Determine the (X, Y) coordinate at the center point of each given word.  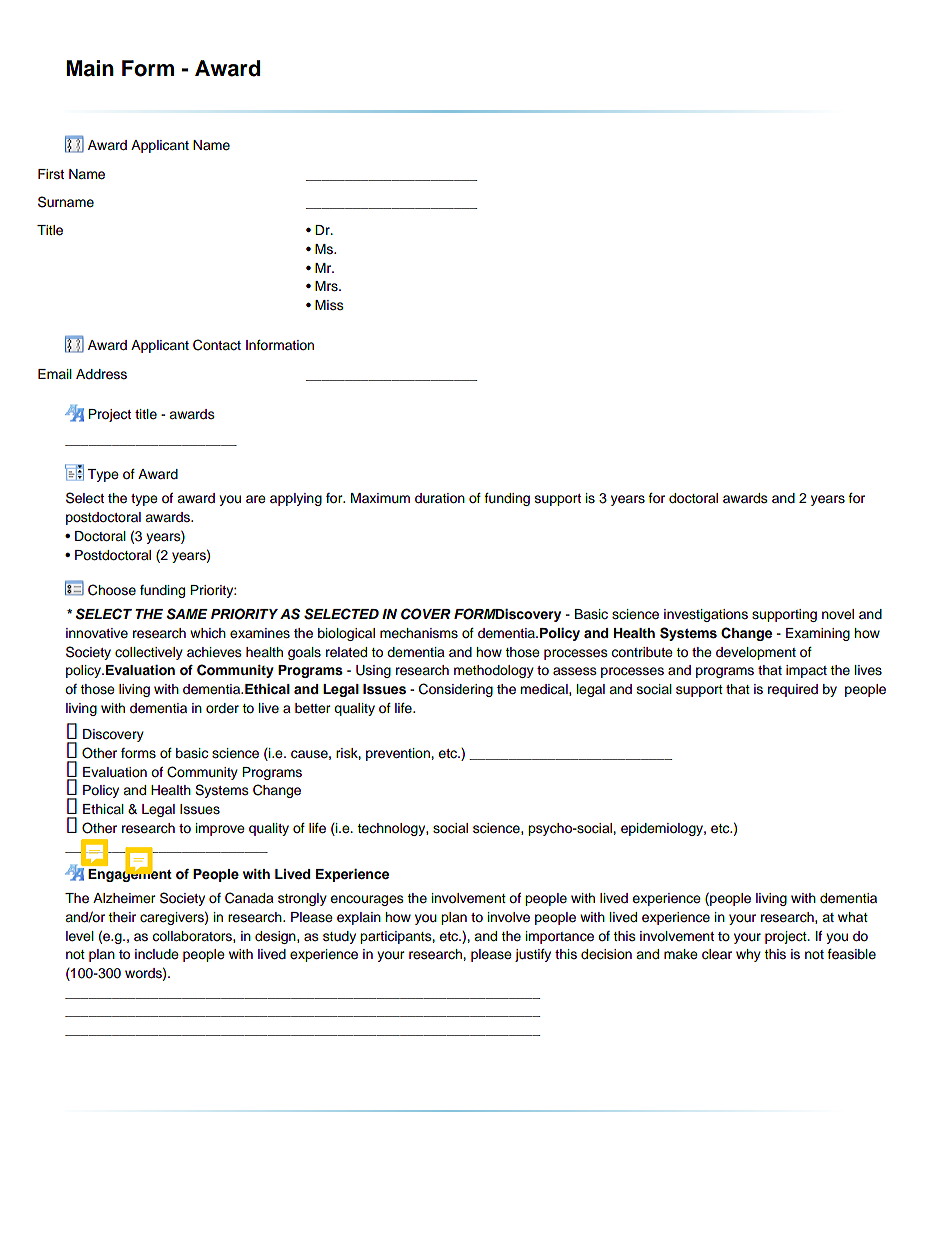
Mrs (327, 286)
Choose (112, 590)
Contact (217, 345)
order (222, 708)
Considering (456, 690)
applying (296, 499)
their (122, 917)
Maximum (380, 498)
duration (440, 498)
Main (90, 68)
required (793, 690)
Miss (329, 305)
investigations (706, 615)
